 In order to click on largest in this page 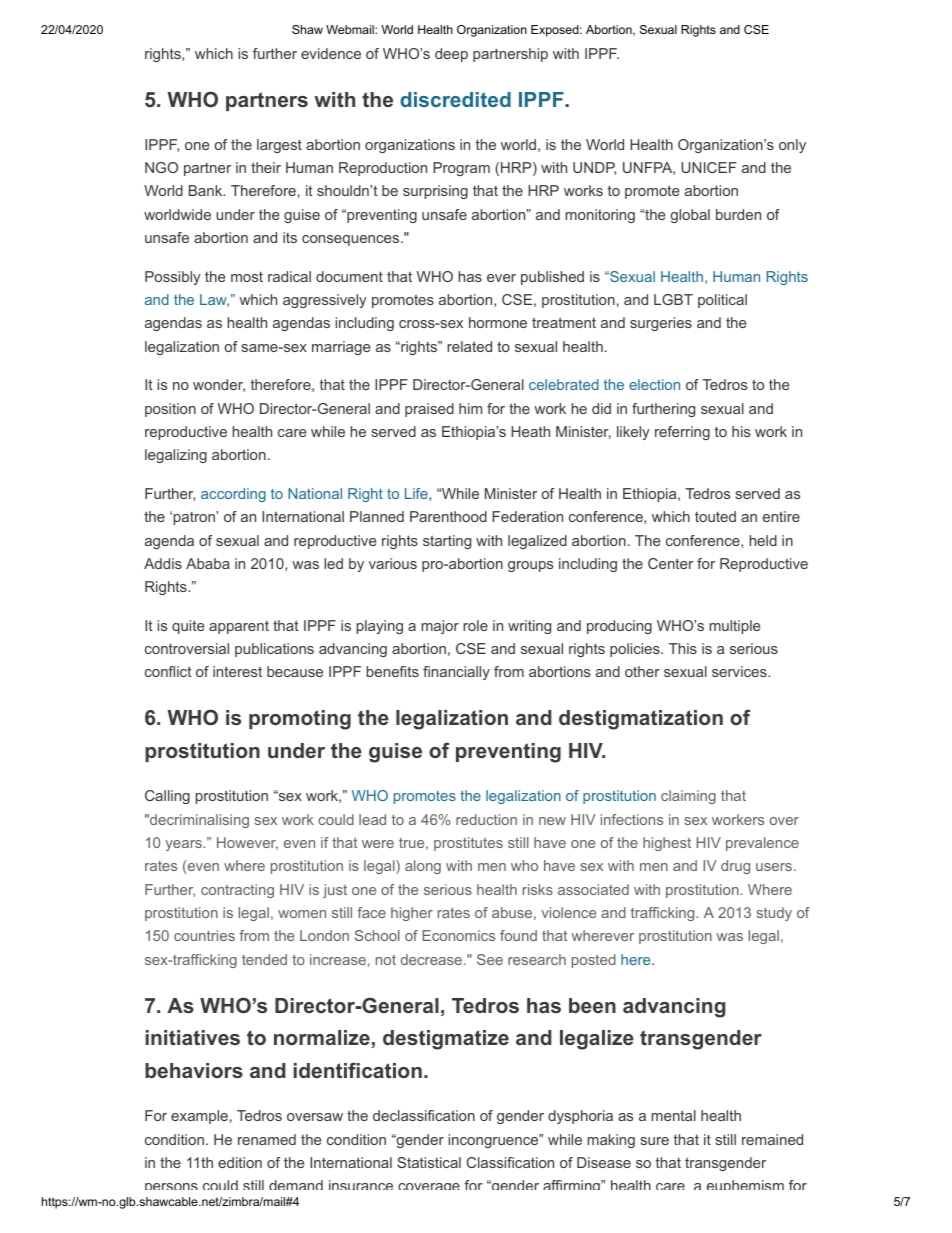, I will do `click(279, 146)`.
